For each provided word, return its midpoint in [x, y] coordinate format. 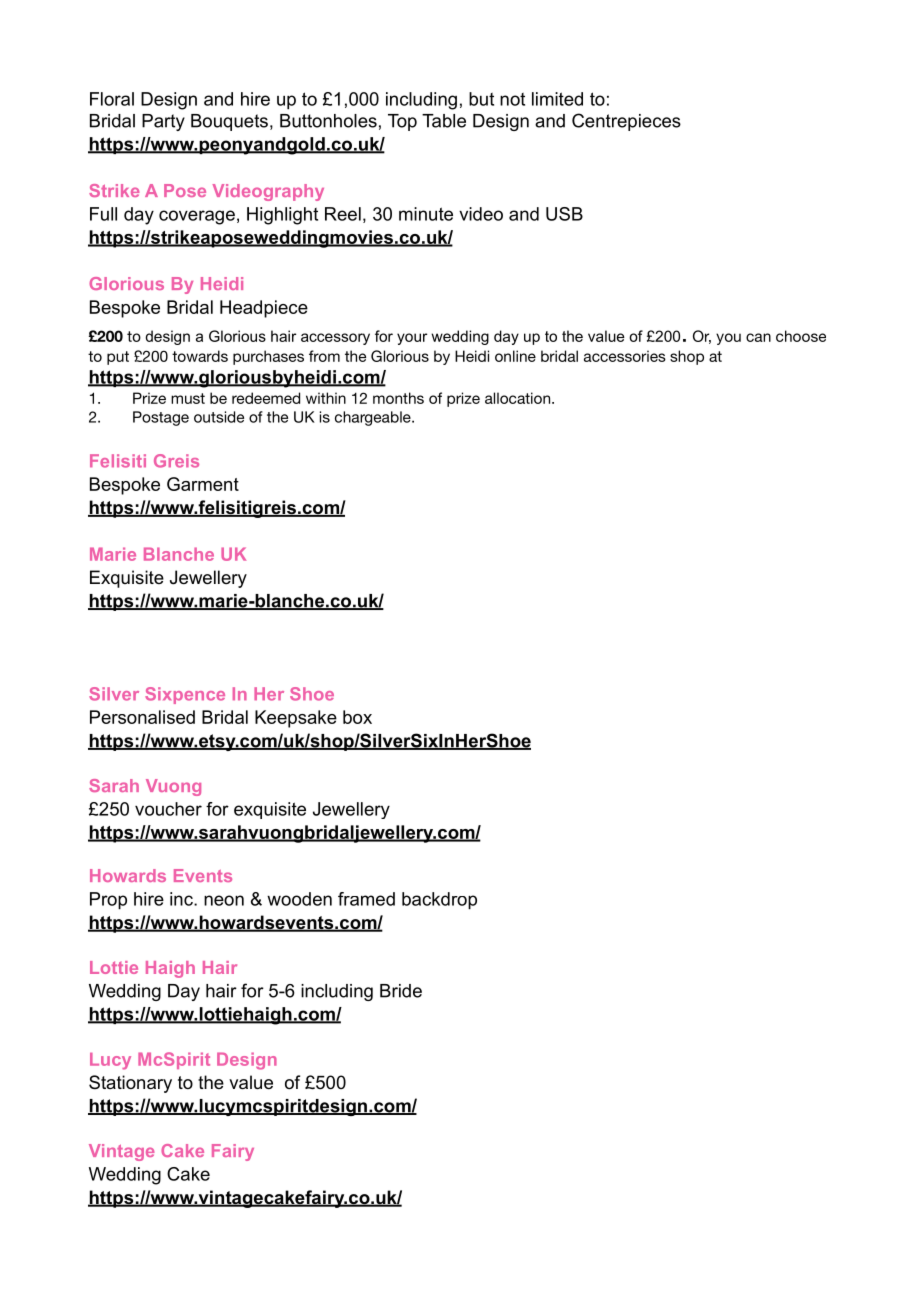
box [357, 717]
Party [163, 122]
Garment [203, 484]
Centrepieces [626, 122]
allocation [519, 398]
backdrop [439, 901]
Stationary [130, 1084]
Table [444, 121]
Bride [401, 991]
